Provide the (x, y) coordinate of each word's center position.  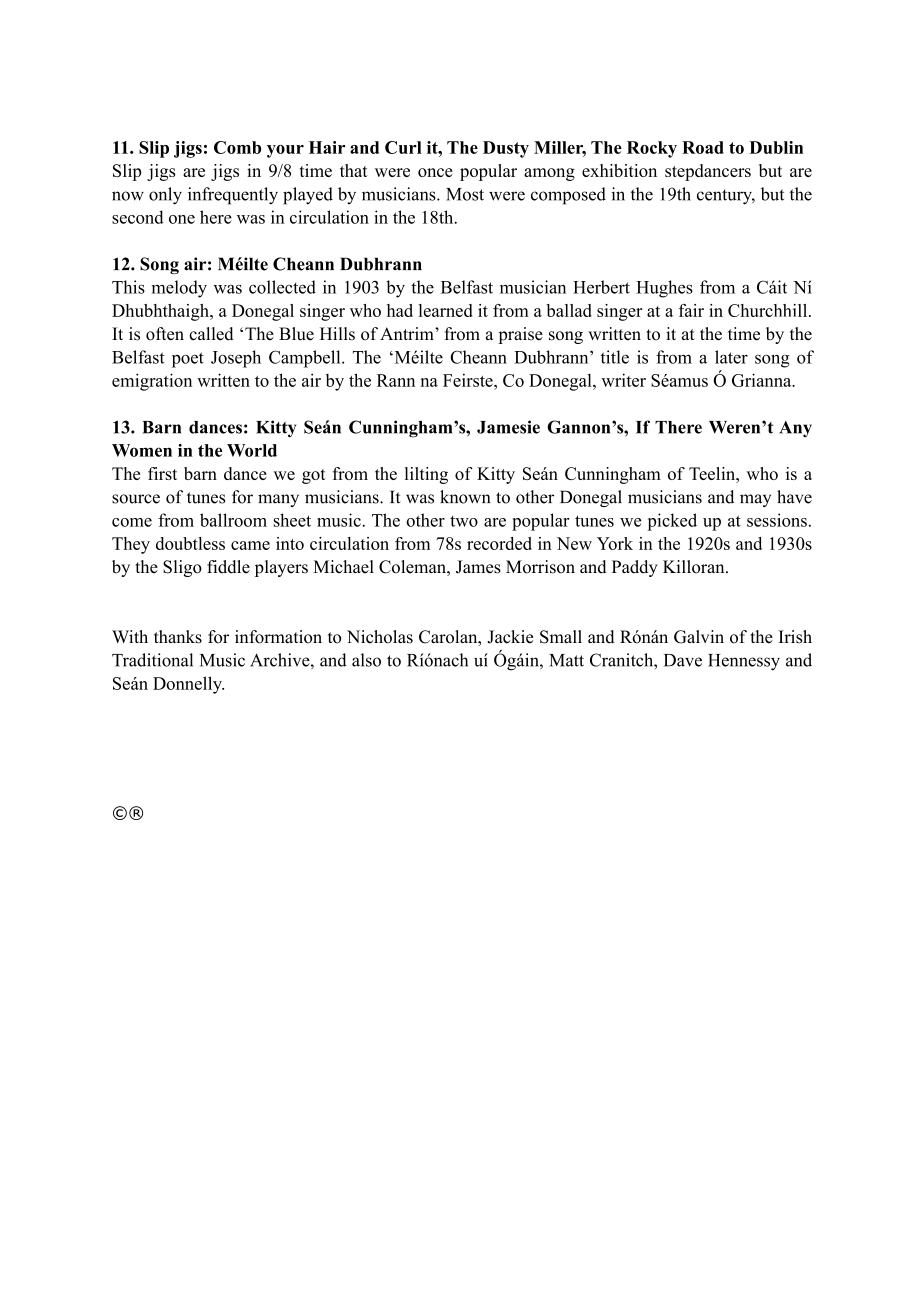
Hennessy (744, 662)
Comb (237, 147)
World (252, 450)
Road (703, 147)
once (435, 172)
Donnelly (188, 685)
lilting (426, 475)
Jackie (510, 637)
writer (623, 380)
